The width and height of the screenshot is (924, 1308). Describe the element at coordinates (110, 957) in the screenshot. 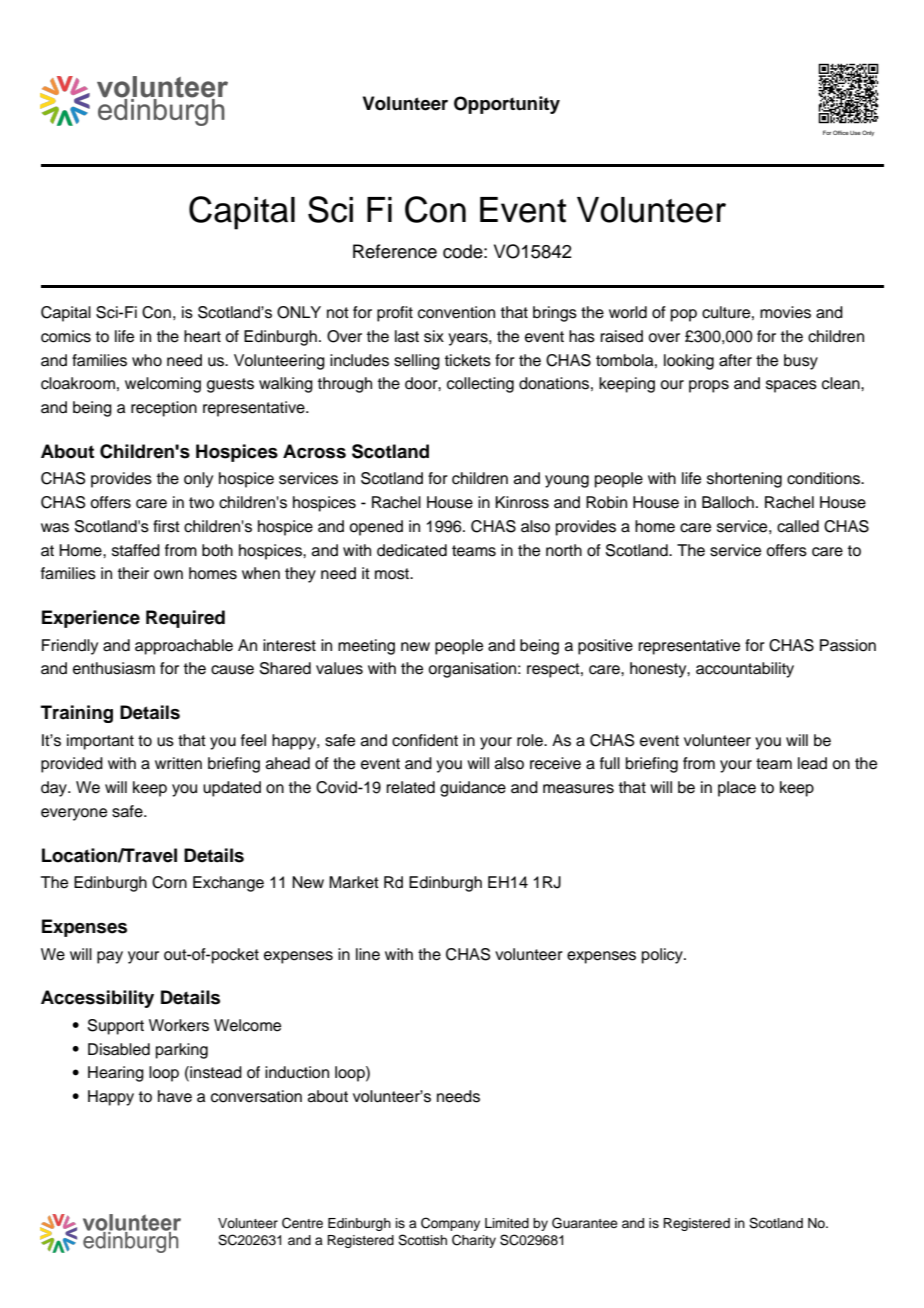

I see `pay` at that location.
